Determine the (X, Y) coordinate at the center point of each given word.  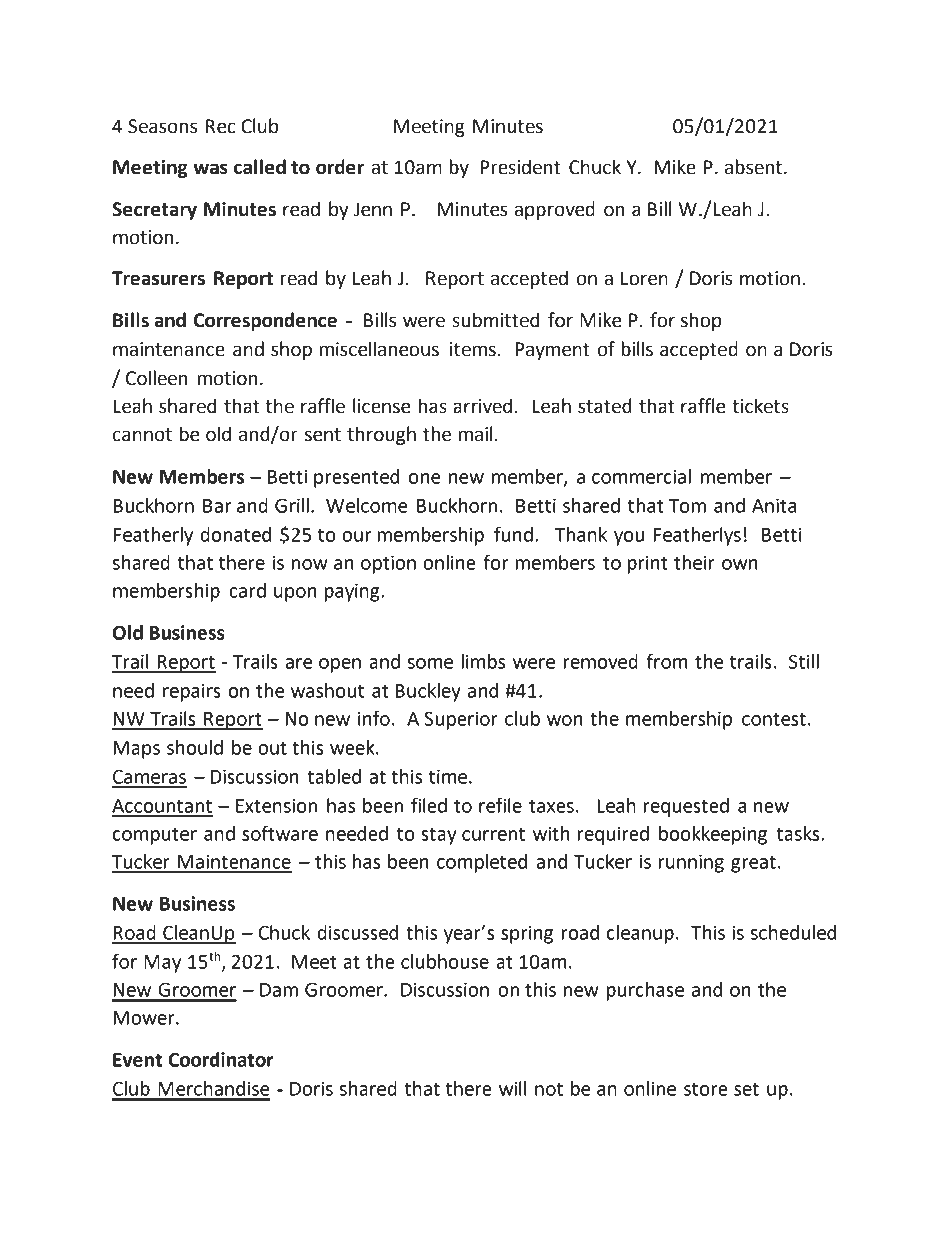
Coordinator (221, 1059)
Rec (221, 126)
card (247, 590)
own (739, 564)
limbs (483, 661)
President (520, 167)
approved (554, 210)
